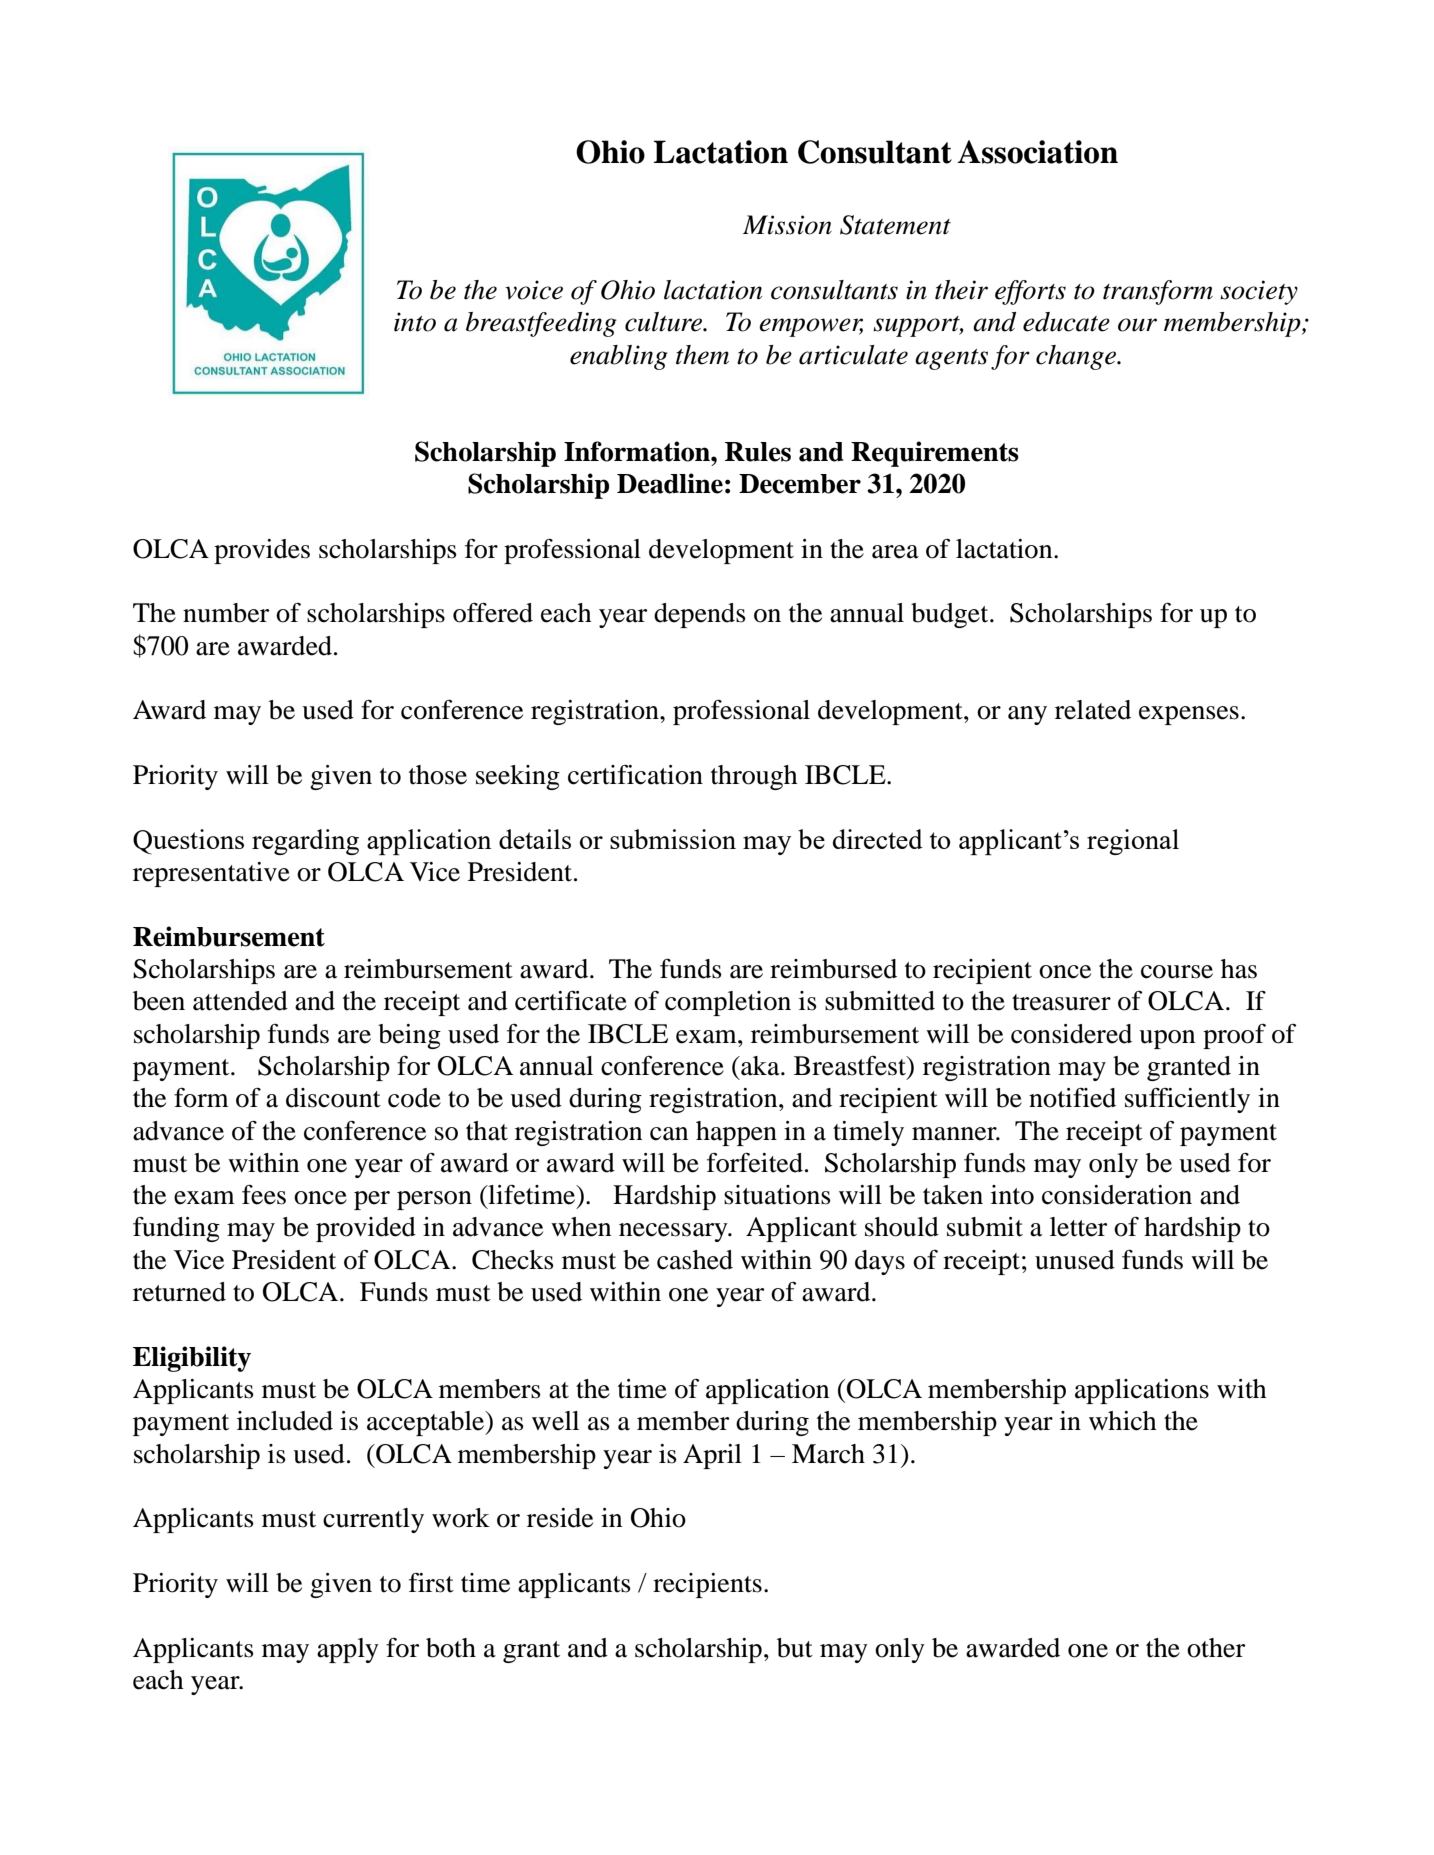 This page has height=1855, width=1434. Describe the element at coordinates (736, 1133) in the page. I see `happen` at that location.
